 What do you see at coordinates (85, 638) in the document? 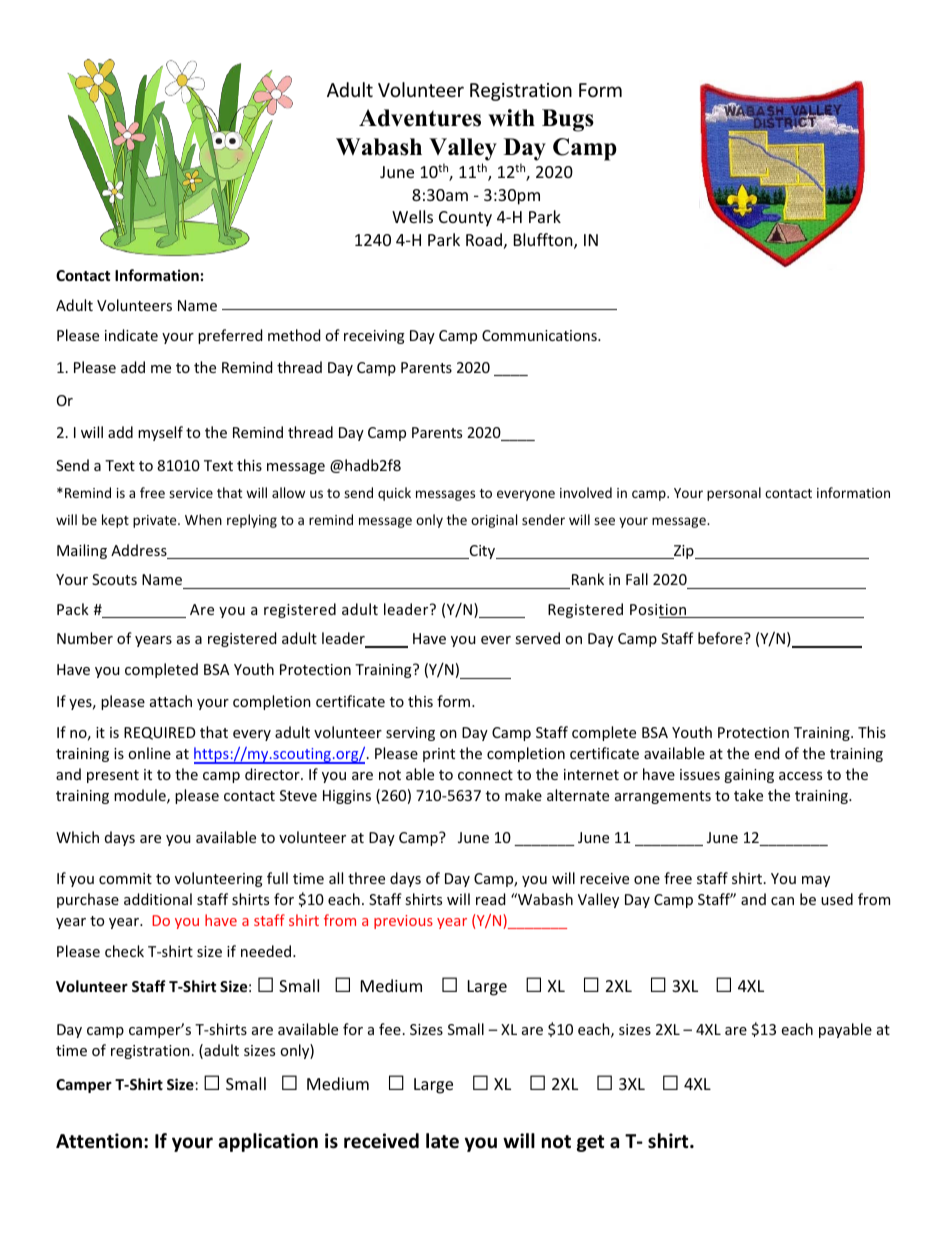
I see `Number` at bounding box center [85, 638].
